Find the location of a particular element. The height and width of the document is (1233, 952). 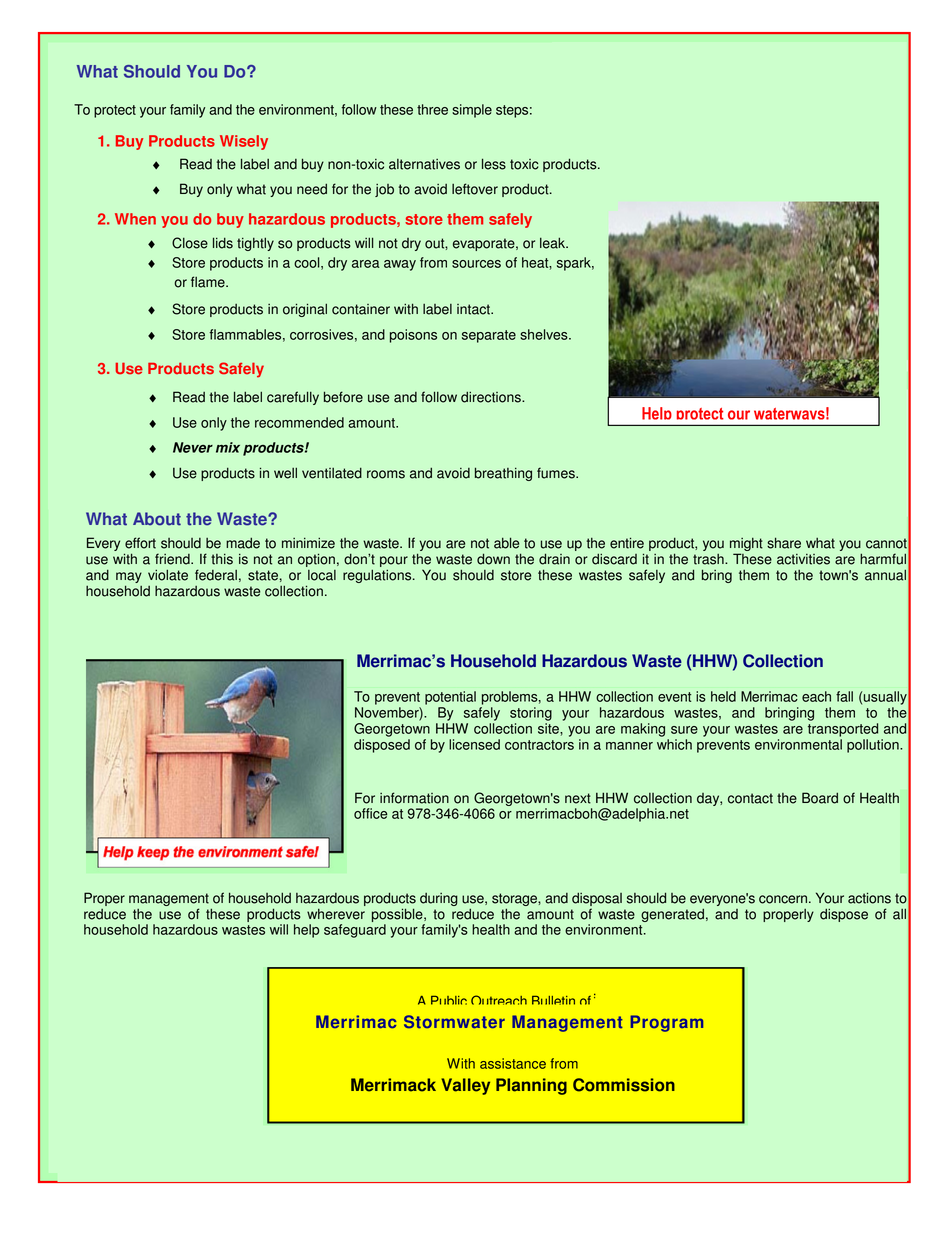

assistance is located at coordinates (513, 1063).
